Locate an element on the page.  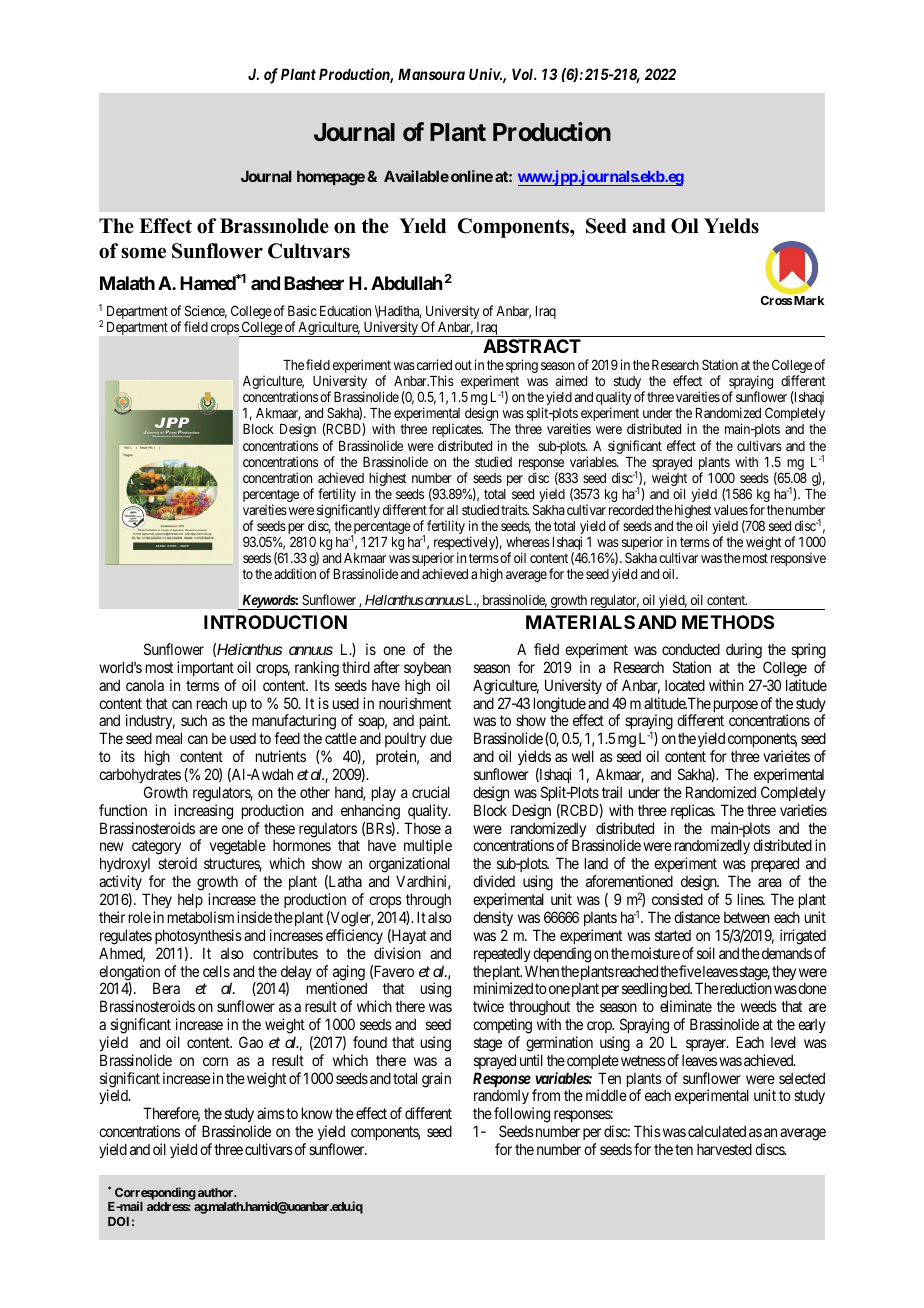
ABSTRACT is located at coordinates (532, 346).
